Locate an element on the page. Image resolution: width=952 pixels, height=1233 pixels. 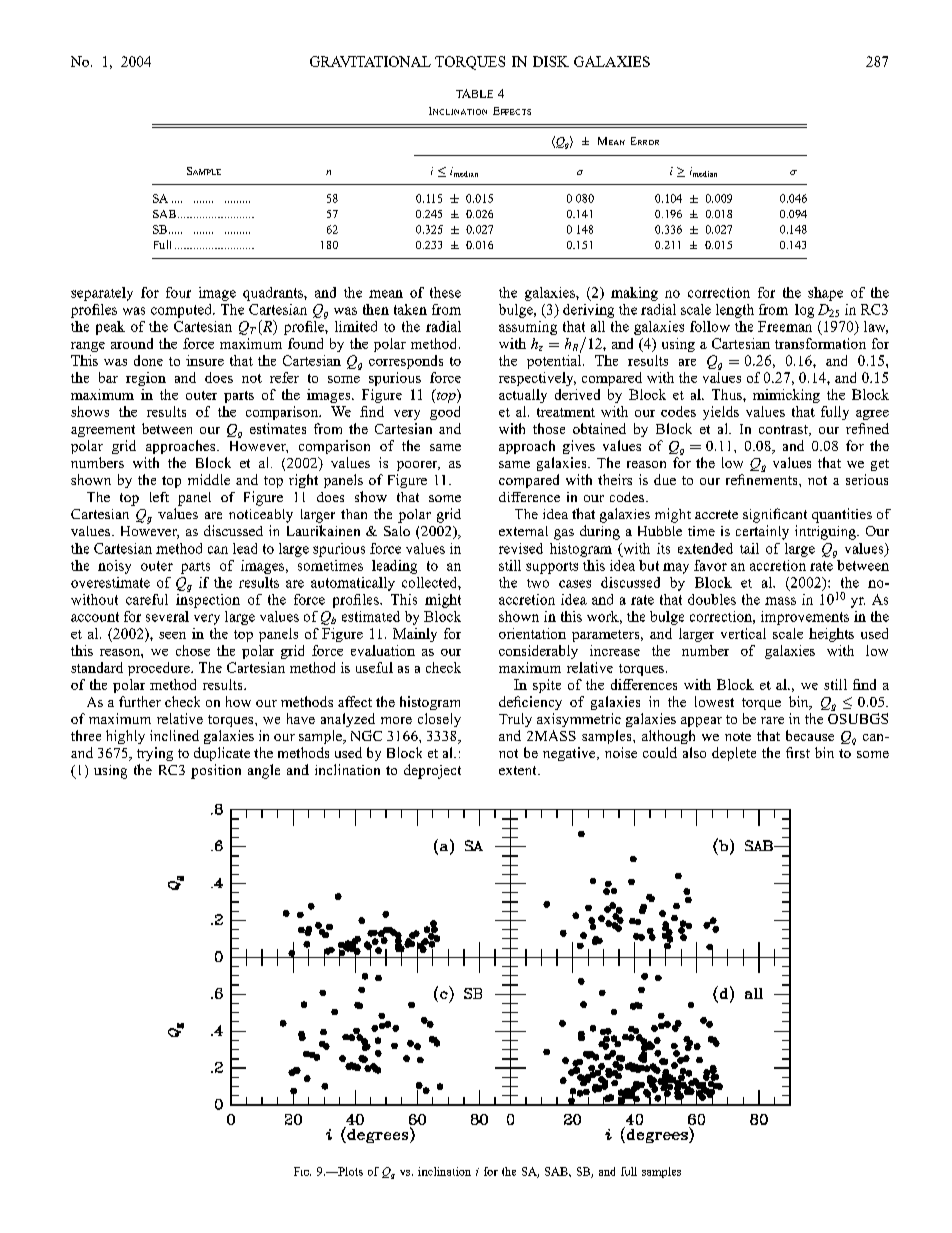
assuming is located at coordinates (528, 328).
